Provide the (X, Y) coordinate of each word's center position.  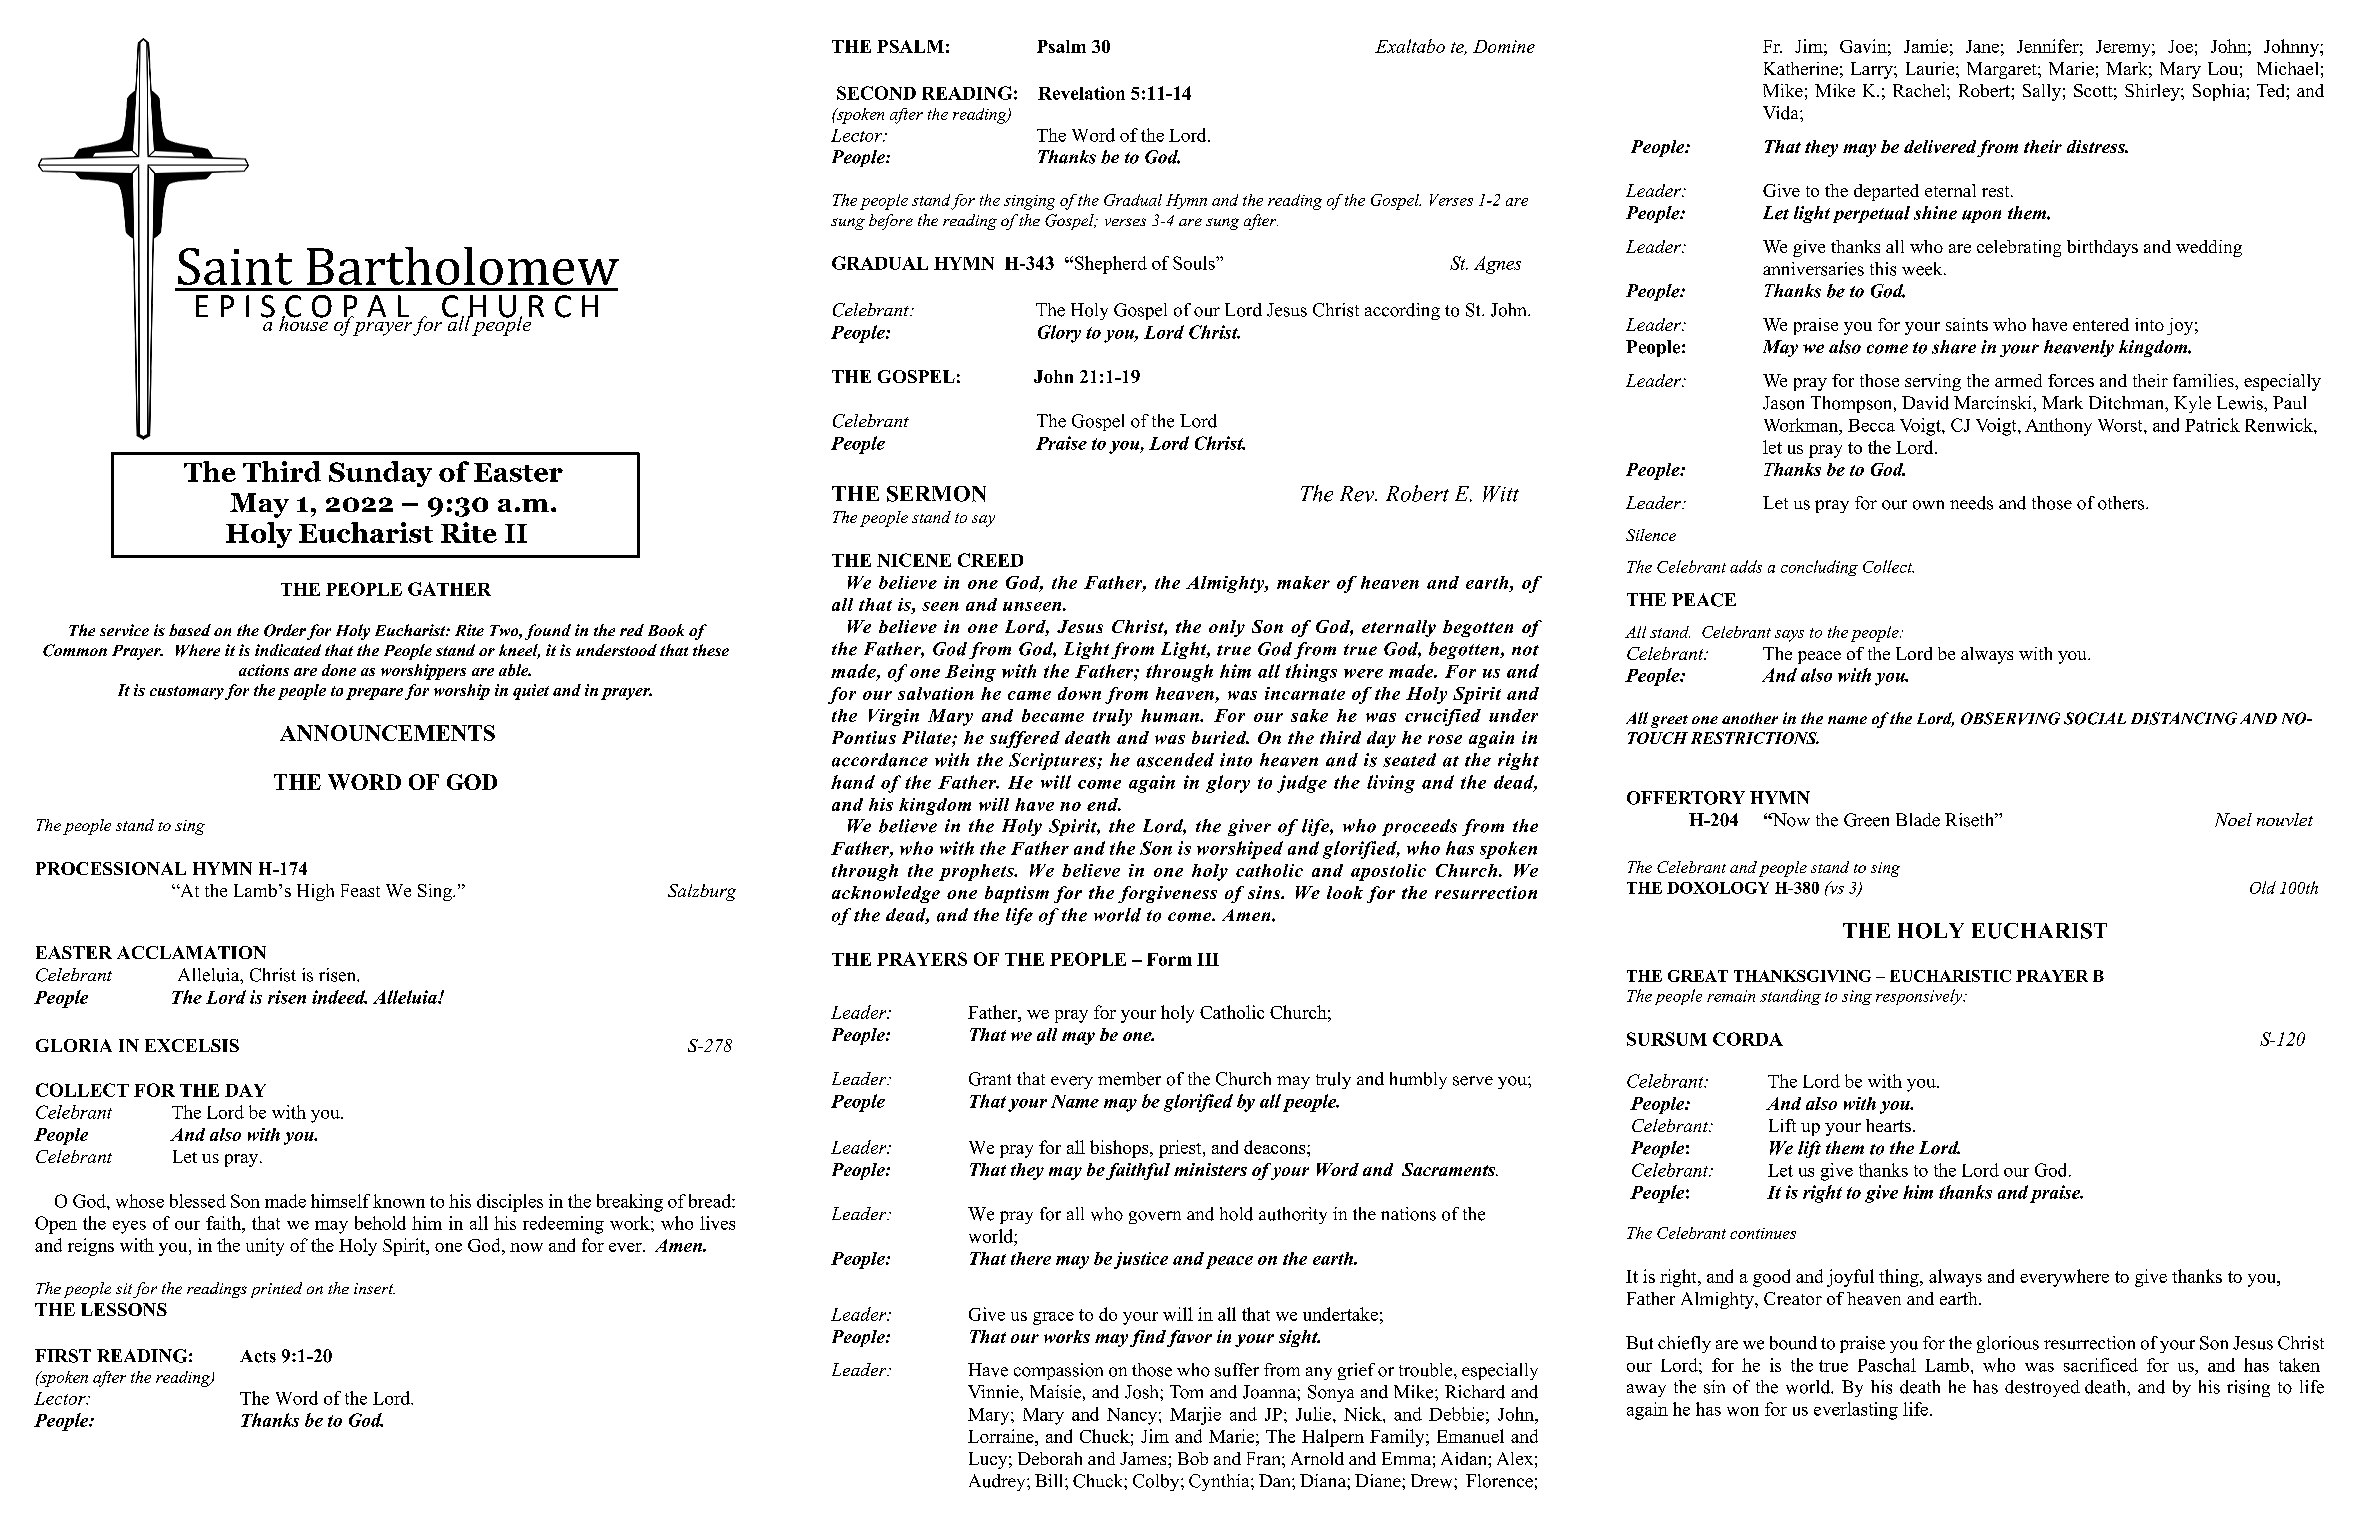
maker (1303, 582)
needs (1971, 503)
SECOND (876, 93)
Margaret (2003, 70)
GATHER (449, 589)
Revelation (1081, 93)
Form (1169, 959)
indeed (339, 997)
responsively (1920, 997)
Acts (258, 1356)
